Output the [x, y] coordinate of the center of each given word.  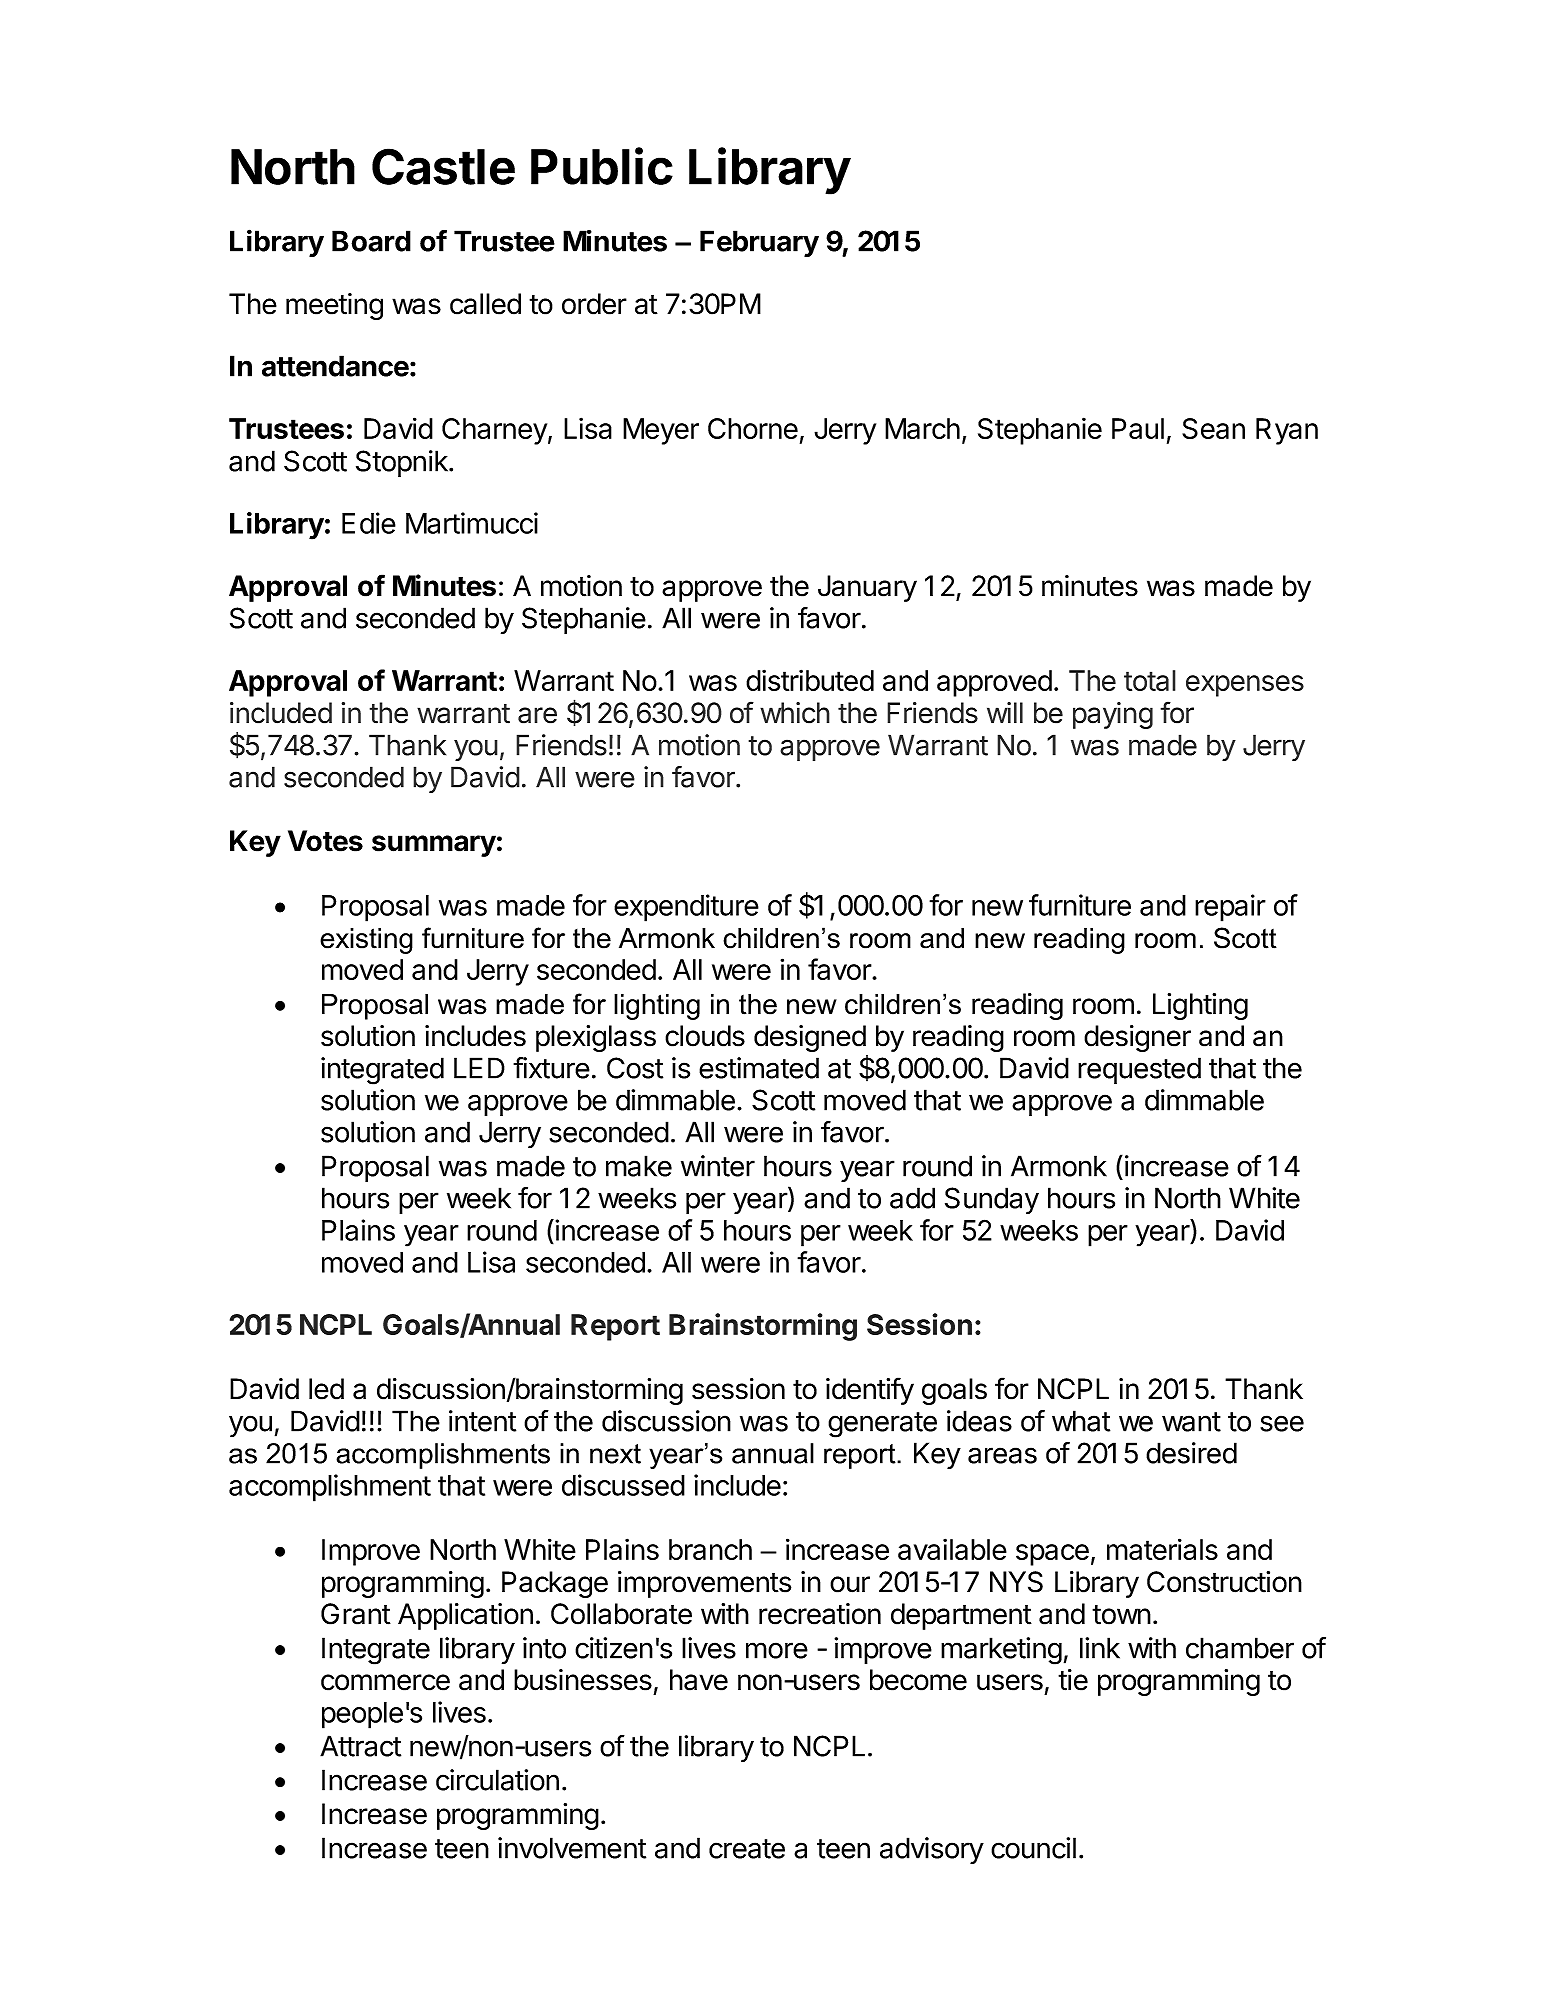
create [747, 1849]
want [1191, 1422]
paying [1113, 715]
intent [482, 1421]
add [912, 1198]
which [795, 713]
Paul [1138, 428]
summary [434, 846]
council [1033, 1848]
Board [371, 241]
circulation [497, 1780]
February [759, 243]
